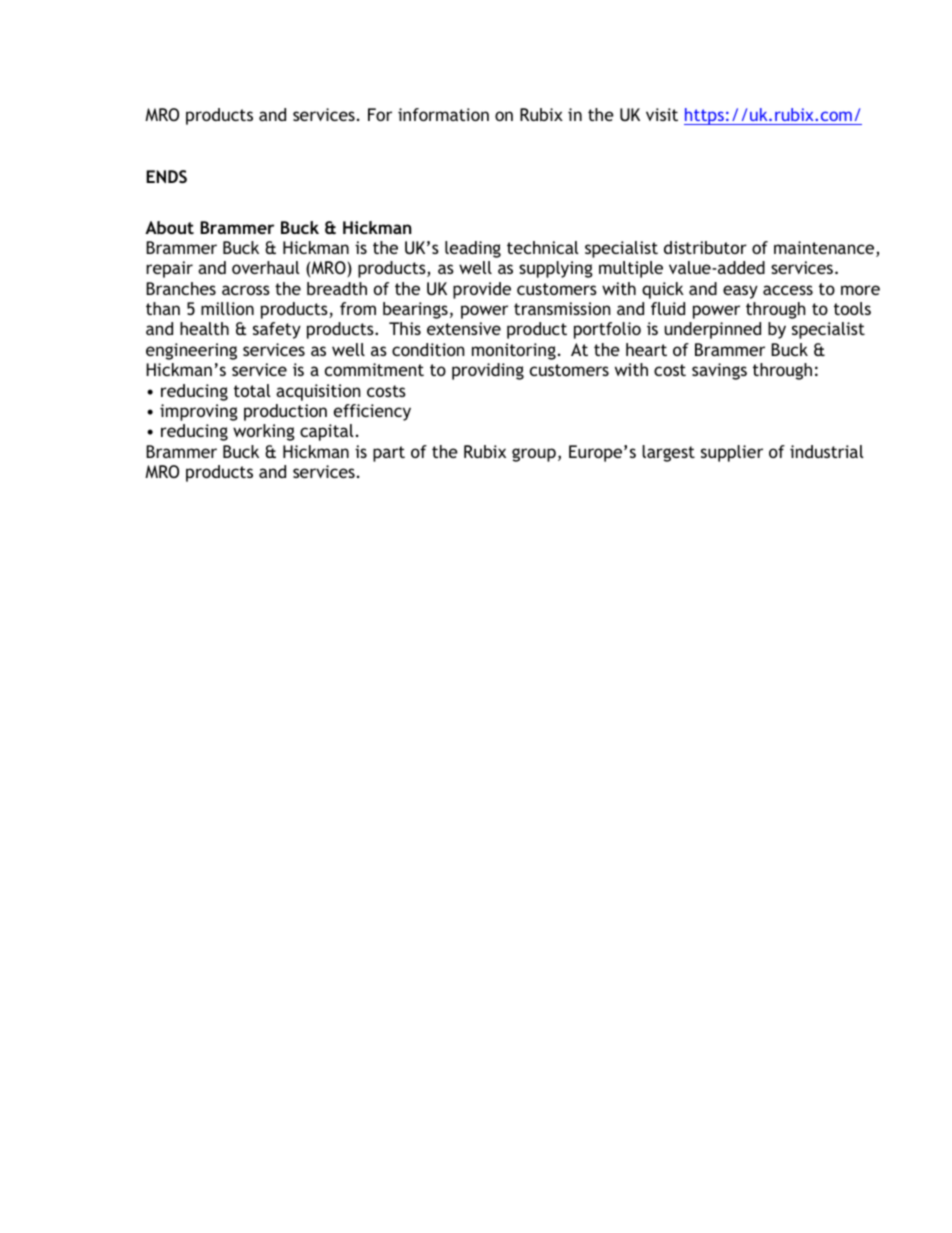 This image has width=952, height=1233. Describe the element at coordinates (788, 290) in the image. I see `access` at that location.
